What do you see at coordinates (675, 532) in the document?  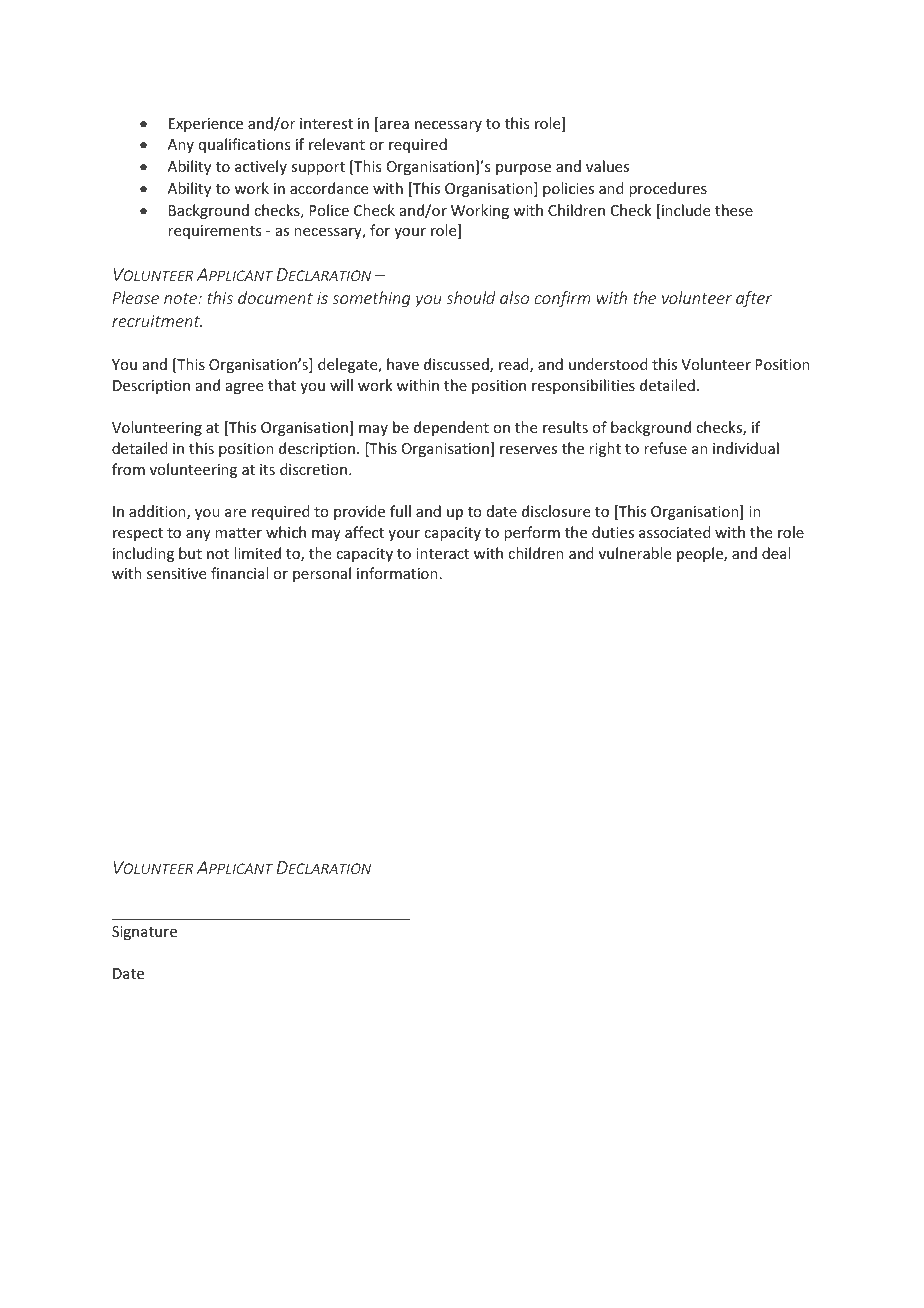 I see `associated` at bounding box center [675, 532].
